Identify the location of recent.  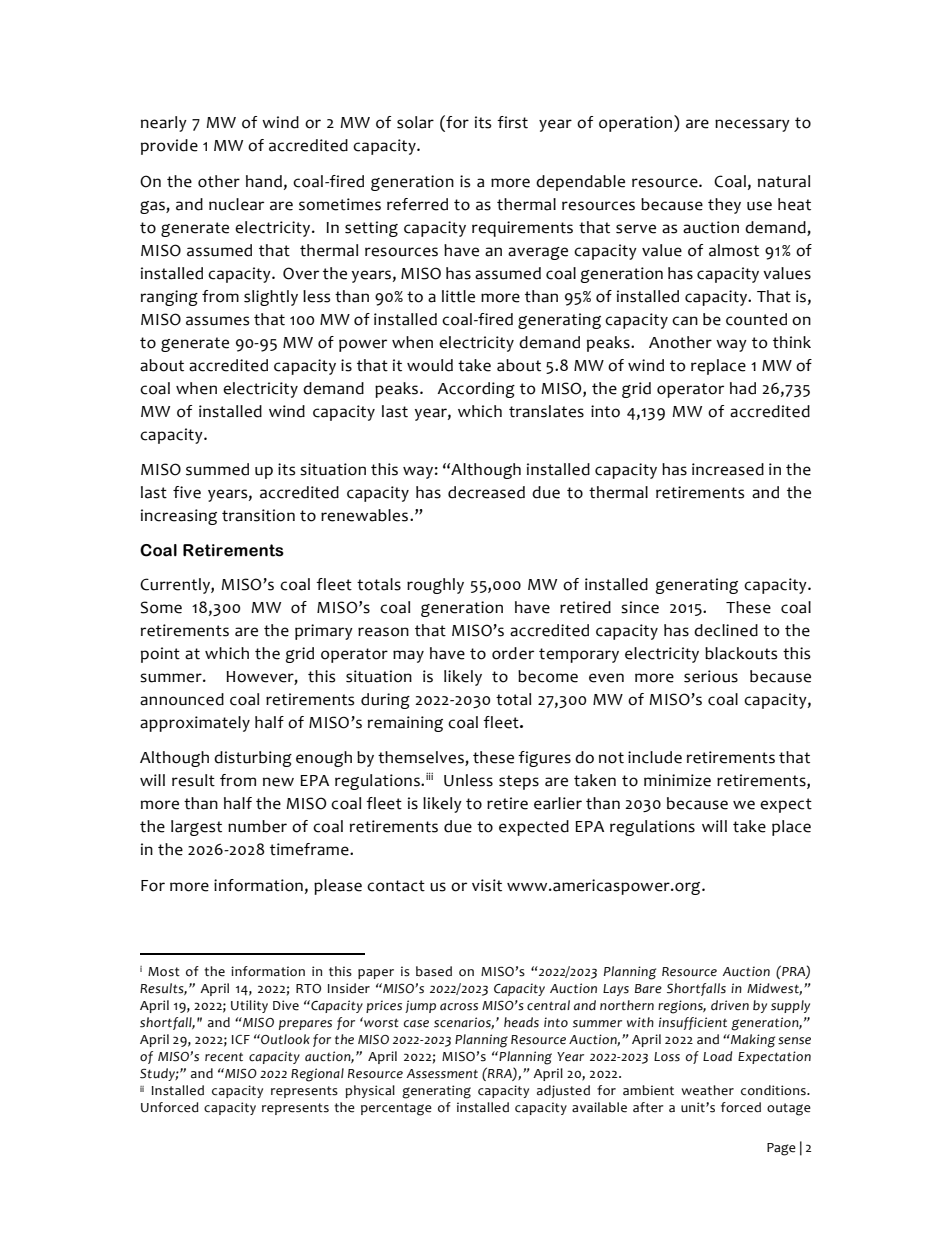
(224, 1057).
